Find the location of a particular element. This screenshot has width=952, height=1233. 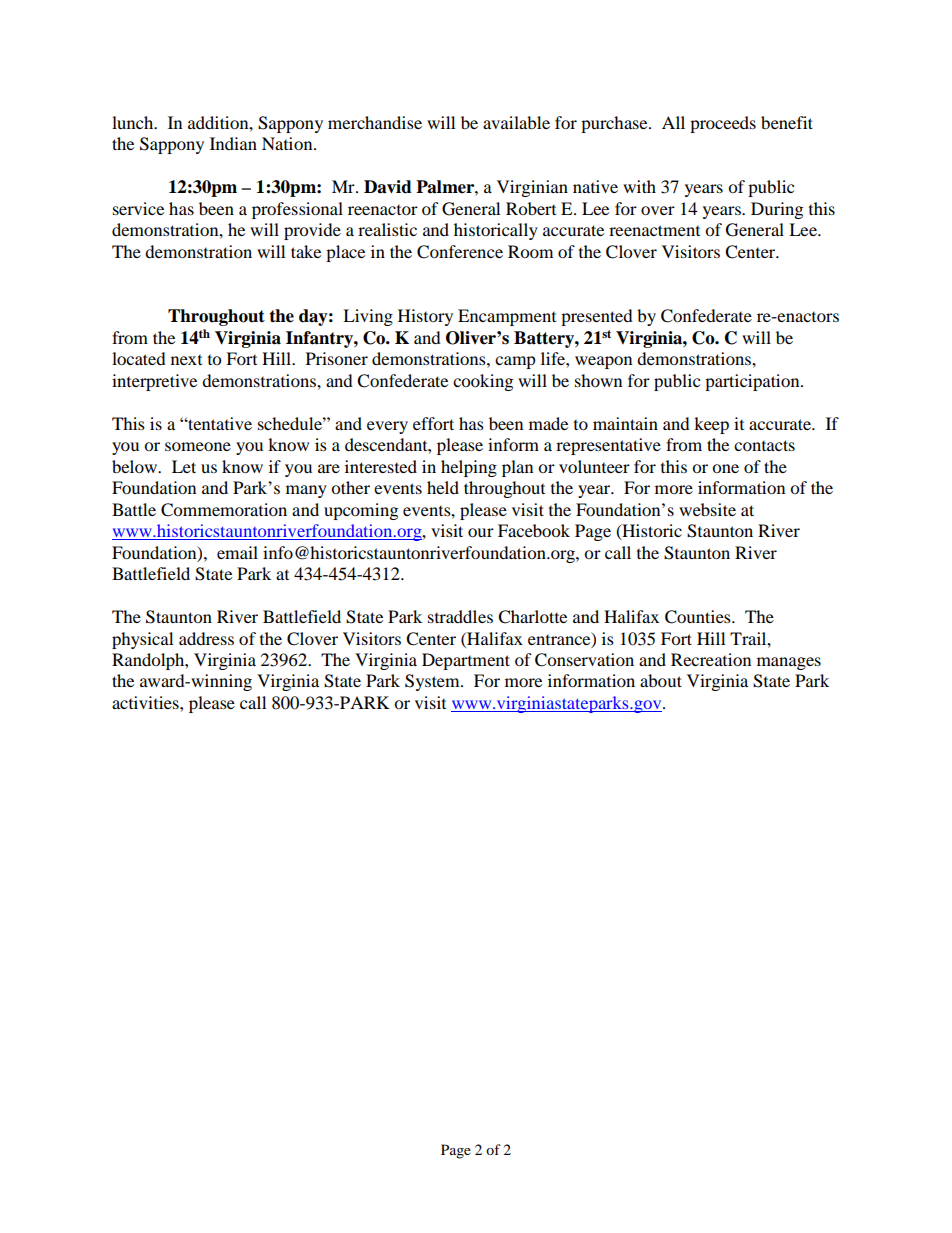

proceeds is located at coordinates (723, 124).
